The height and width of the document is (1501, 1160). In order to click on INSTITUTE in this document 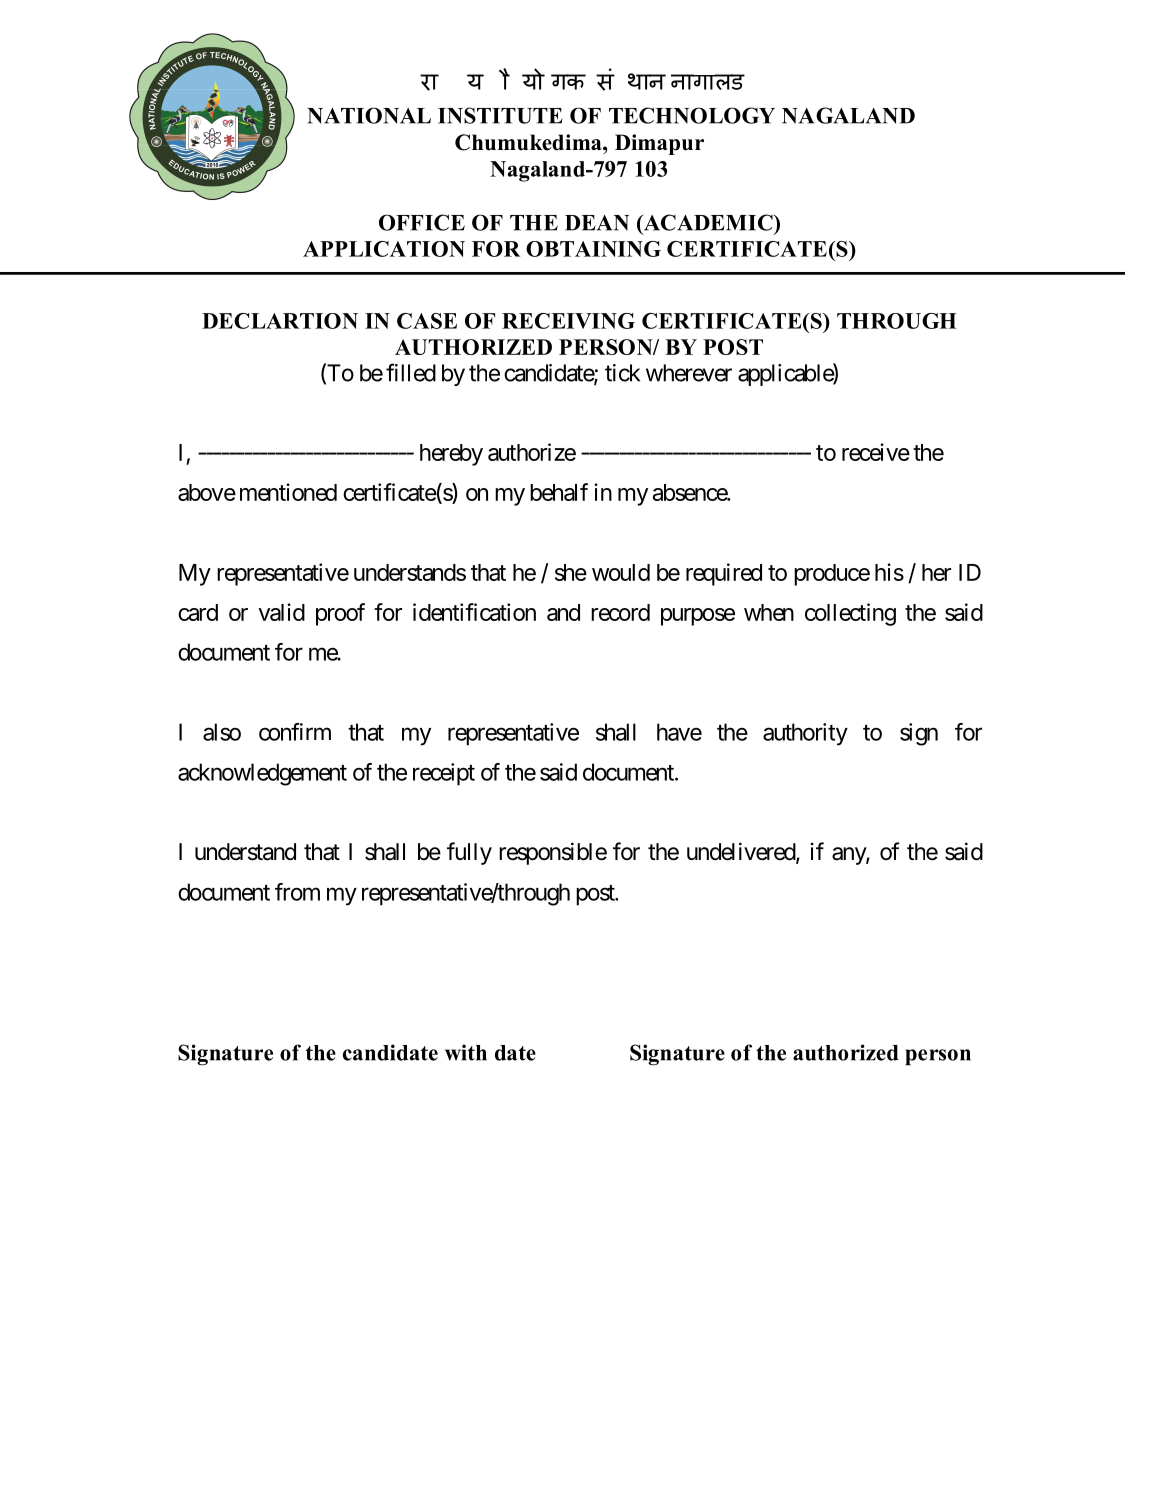, I will do `click(500, 115)`.
